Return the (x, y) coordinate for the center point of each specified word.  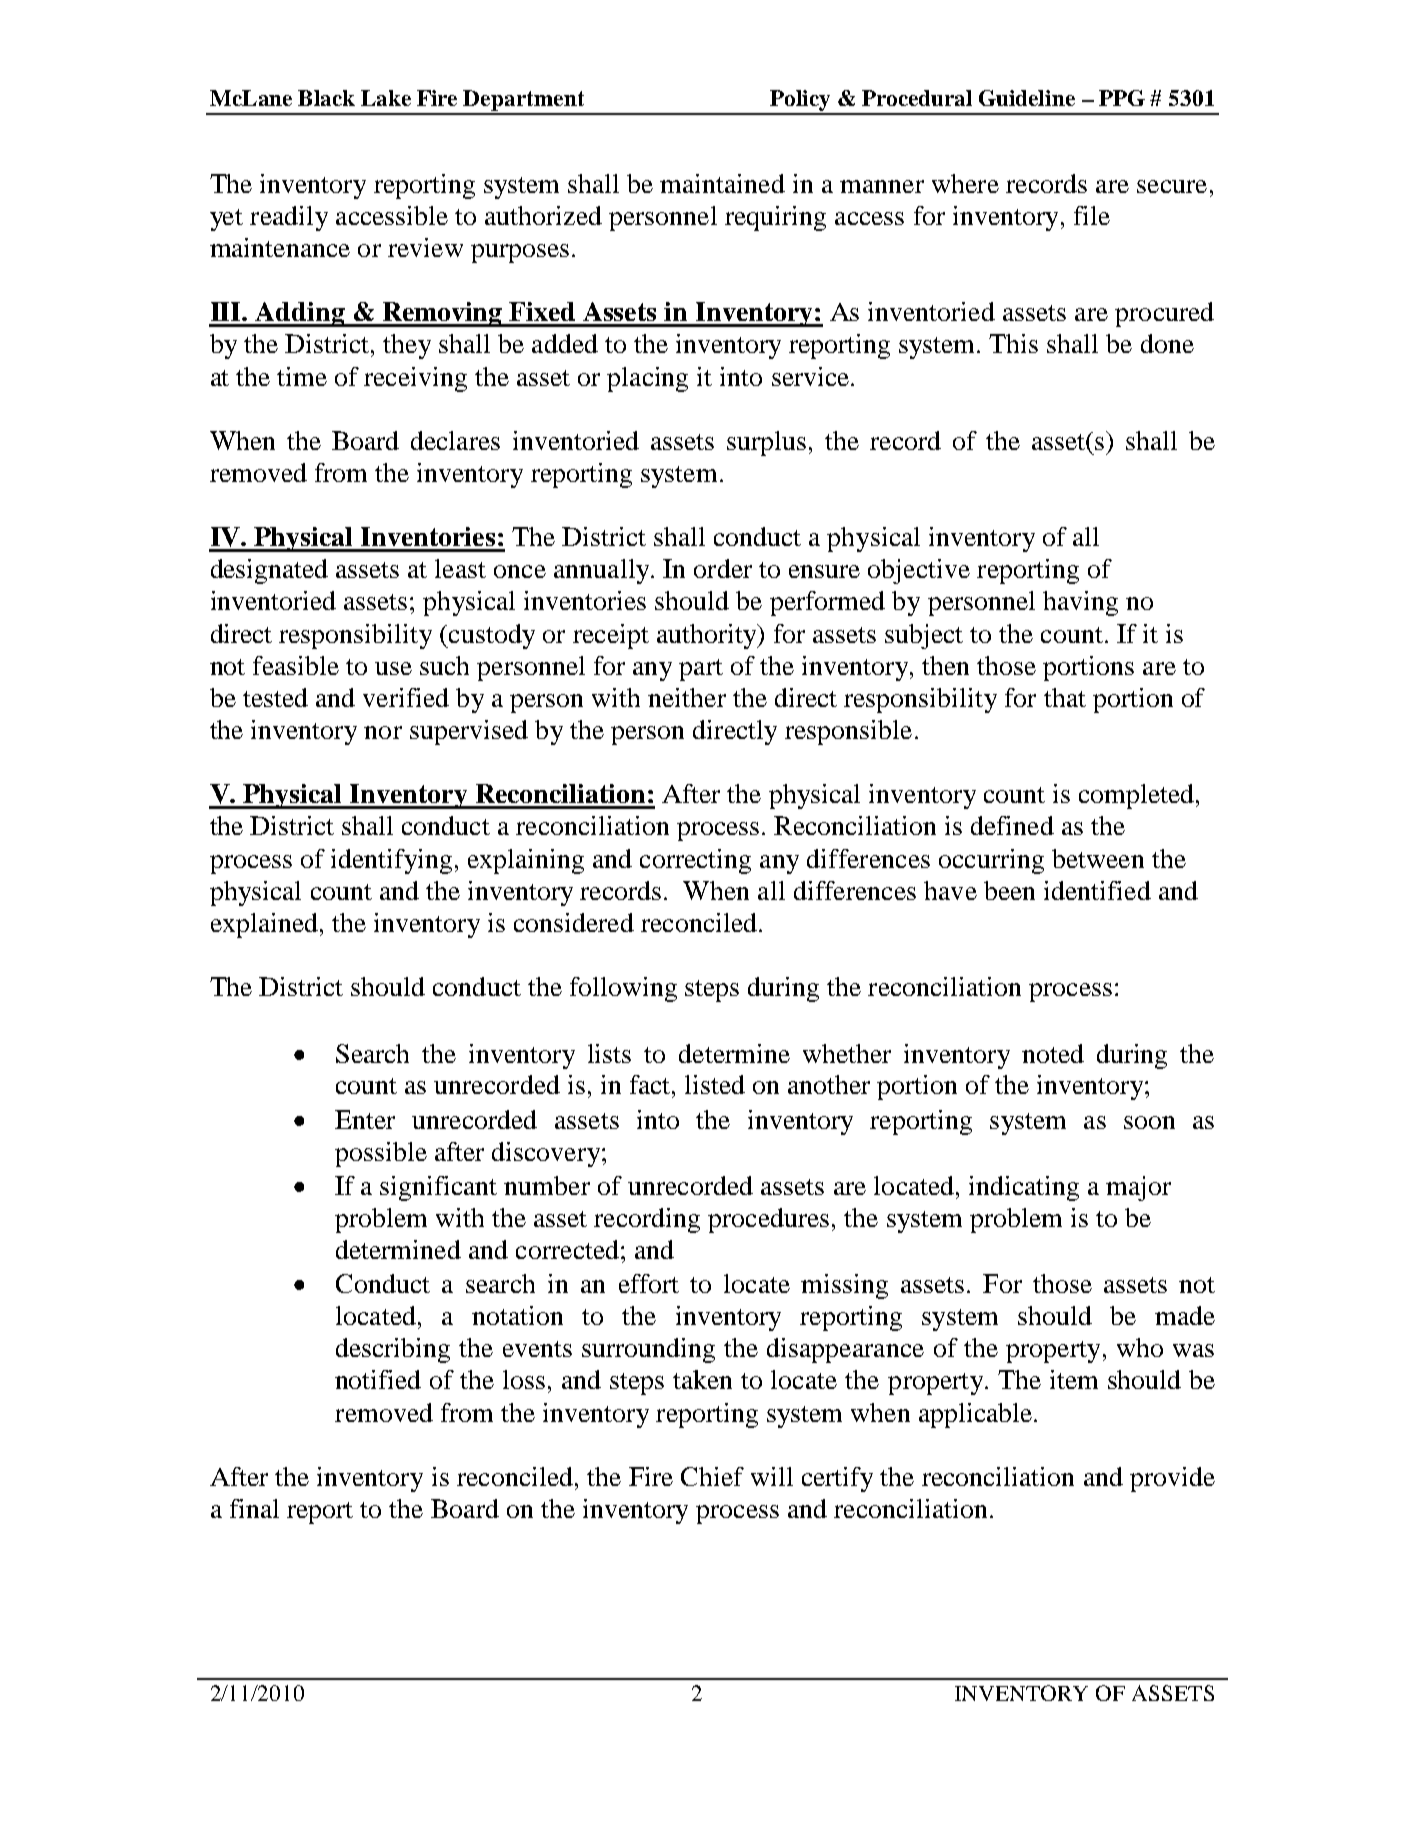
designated (269, 571)
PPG (1122, 98)
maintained (722, 183)
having (1080, 603)
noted (1053, 1053)
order (723, 568)
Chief (712, 1476)
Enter (365, 1119)
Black (326, 98)
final (254, 1508)
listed (715, 1084)
